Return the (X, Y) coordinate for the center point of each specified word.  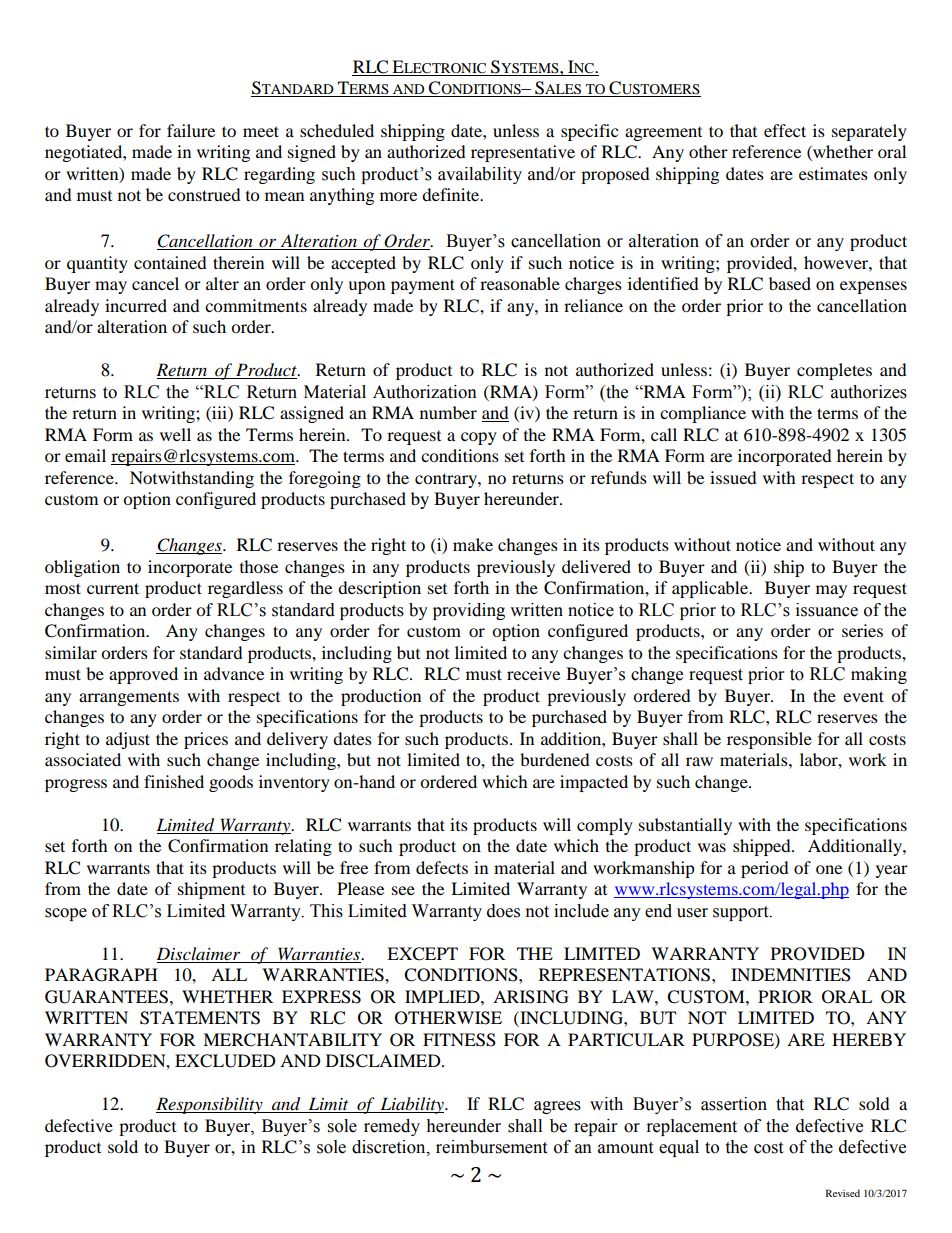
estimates (833, 173)
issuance (827, 610)
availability (480, 175)
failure (191, 130)
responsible (769, 740)
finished (174, 781)
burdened (555, 759)
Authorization (425, 392)
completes (834, 371)
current (113, 588)
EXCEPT (422, 954)
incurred (136, 305)
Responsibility (210, 1105)
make (473, 544)
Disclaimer (198, 953)
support (742, 913)
